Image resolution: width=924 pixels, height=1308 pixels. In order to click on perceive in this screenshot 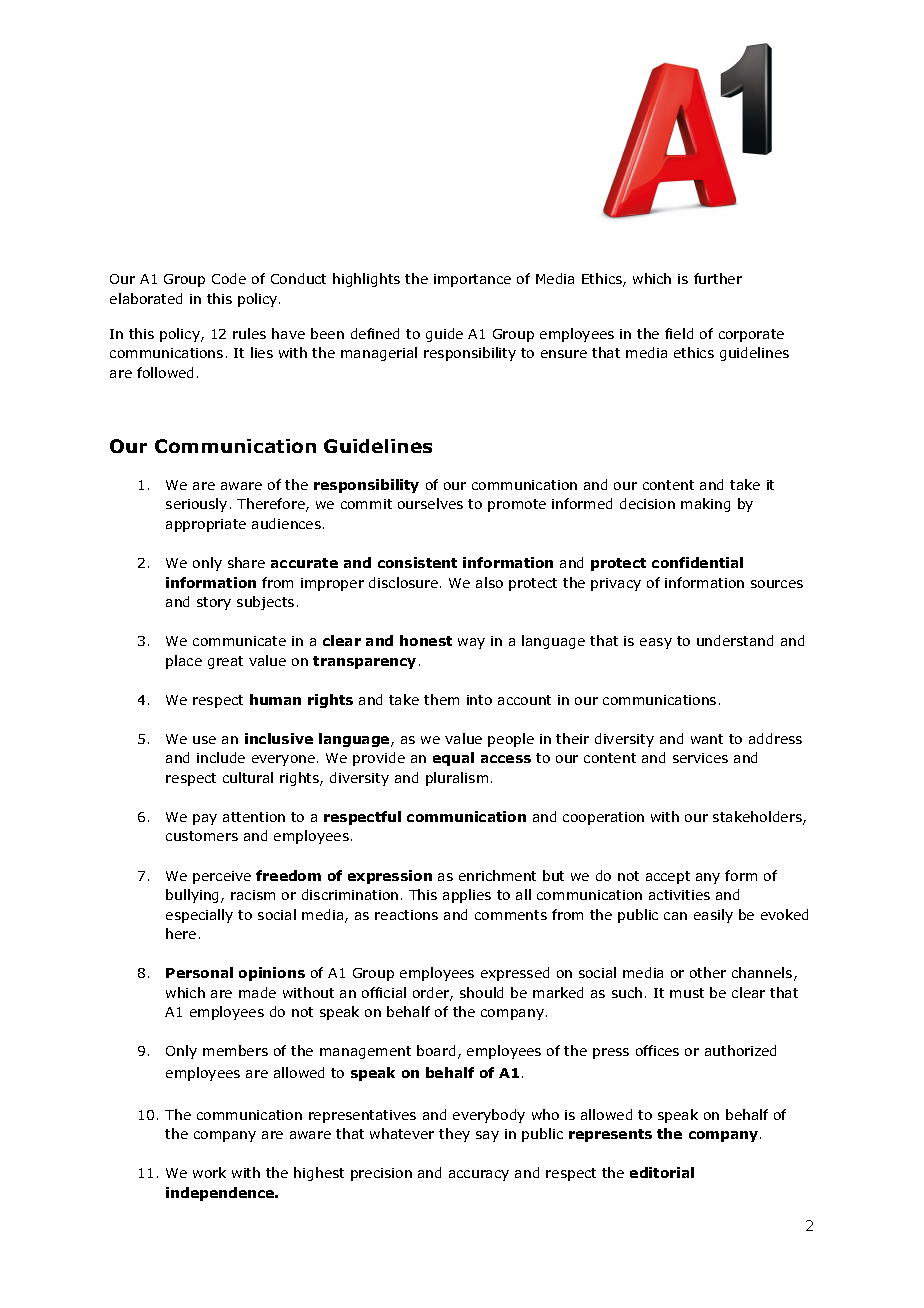, I will do `click(222, 877)`.
